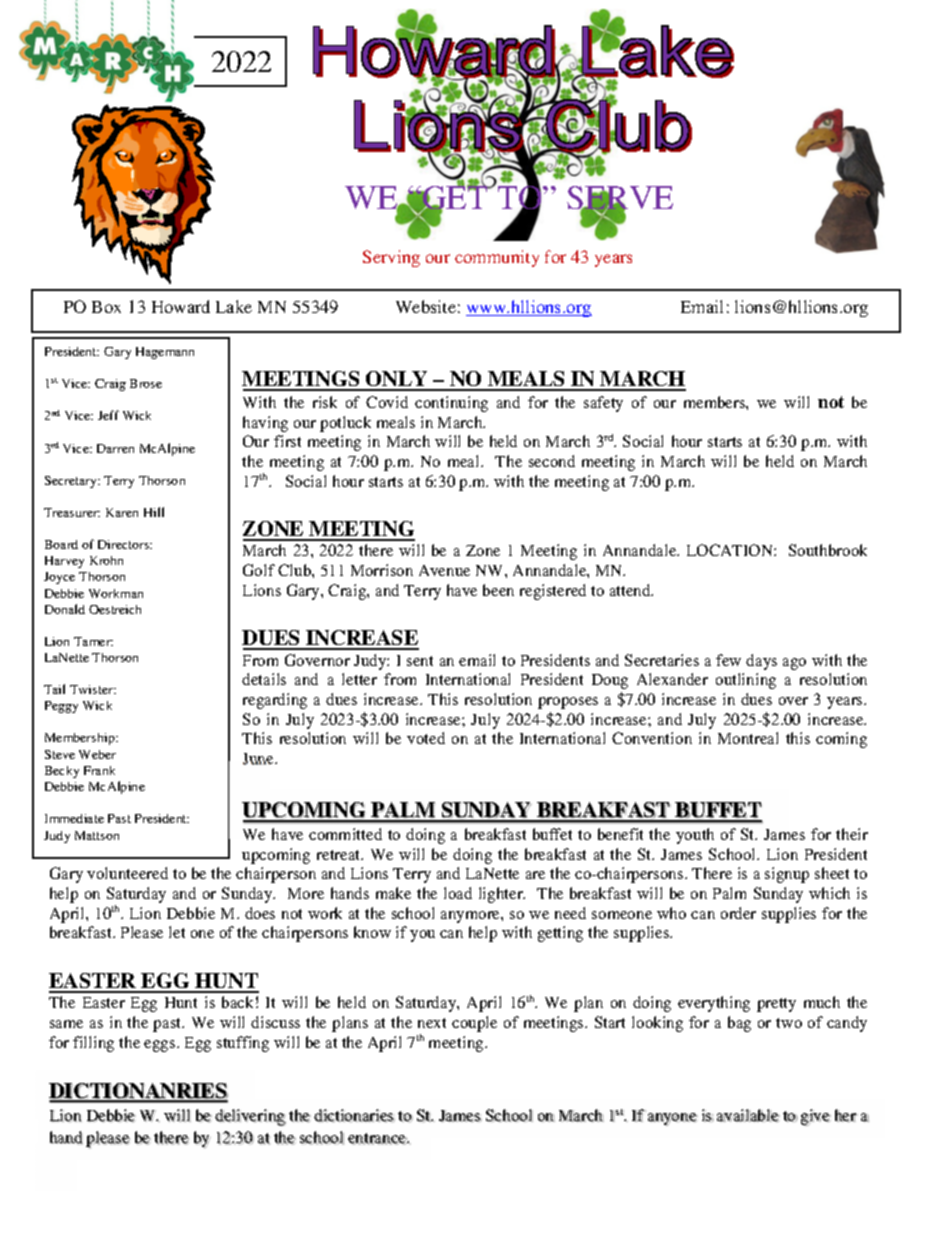  What do you see at coordinates (115, 448) in the document?
I see `Darren` at bounding box center [115, 448].
